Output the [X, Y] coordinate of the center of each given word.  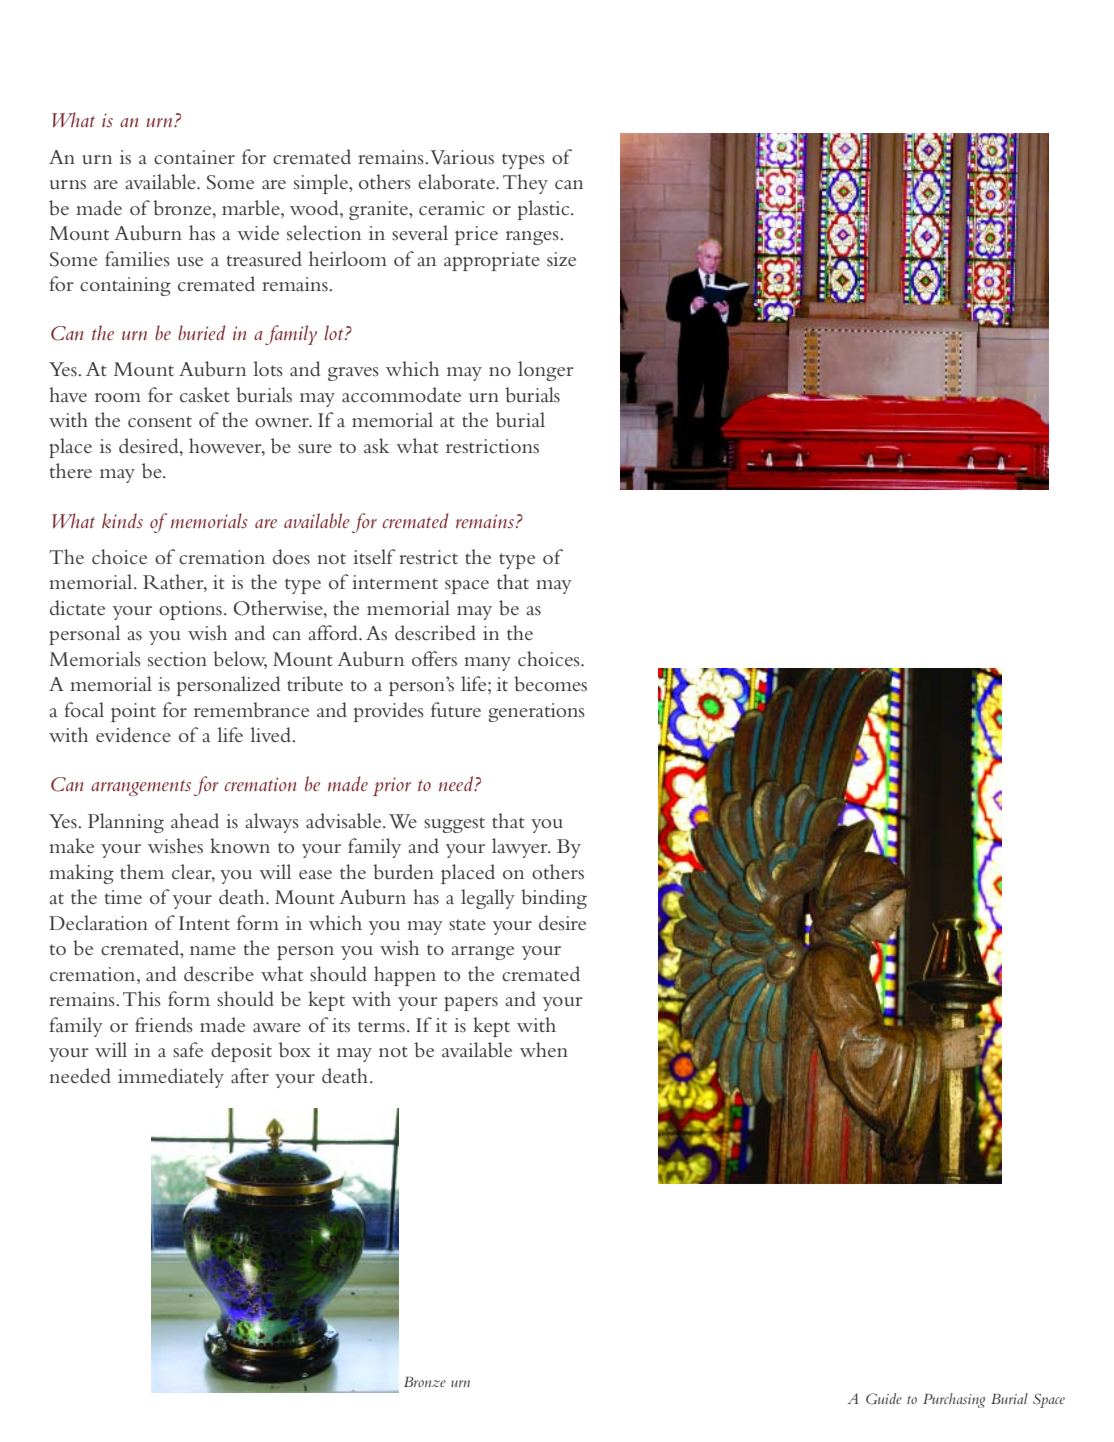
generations [537, 712]
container [194, 157]
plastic [545, 210]
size [561, 259]
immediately [171, 1078]
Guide [884, 1399]
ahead [195, 821]
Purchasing [954, 1400]
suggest [454, 825]
